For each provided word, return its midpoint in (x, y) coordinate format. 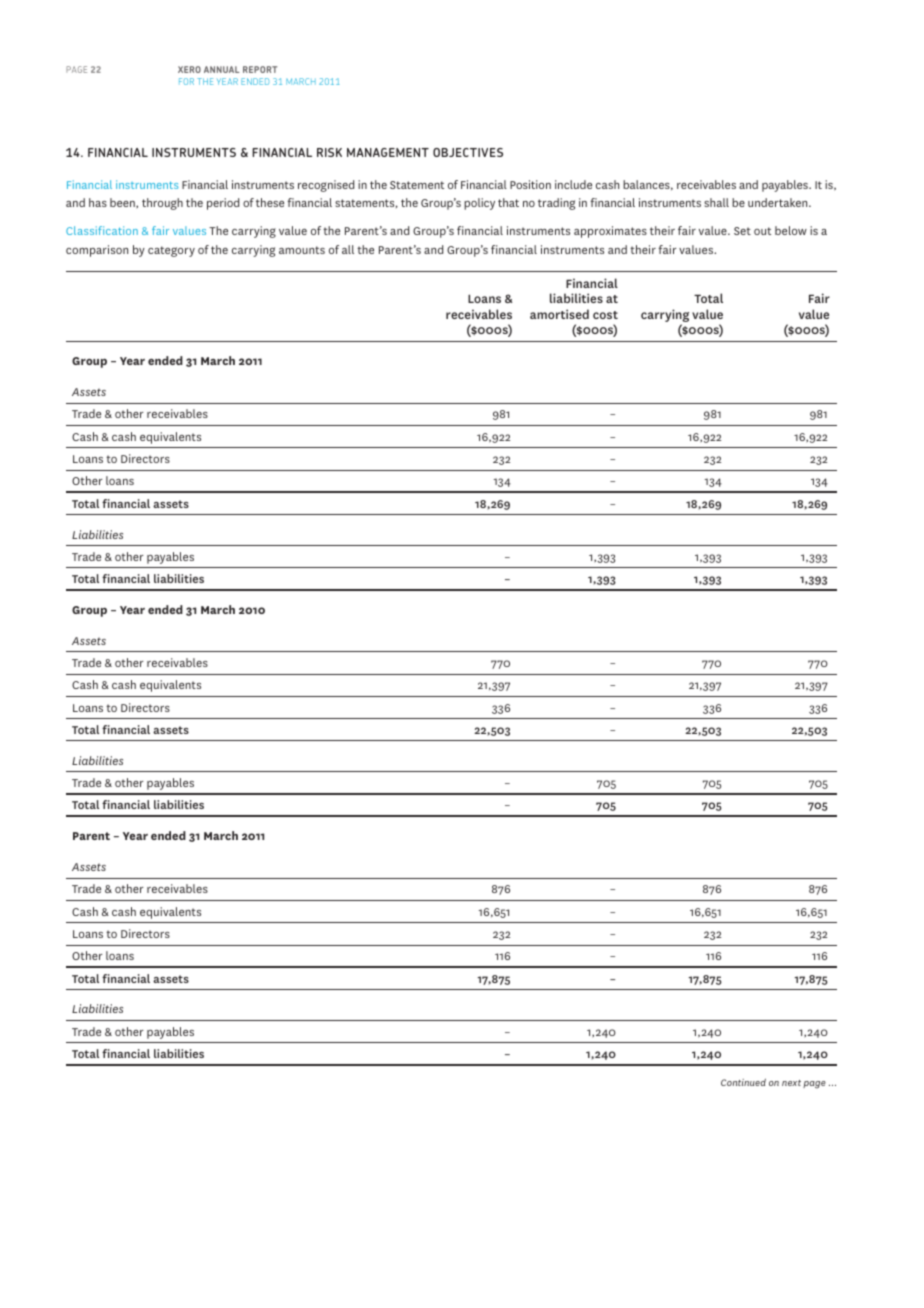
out (762, 231)
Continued (743, 1082)
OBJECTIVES (468, 152)
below (791, 230)
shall (716, 202)
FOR (186, 81)
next (791, 1083)
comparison (97, 251)
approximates (610, 232)
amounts (302, 250)
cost (605, 315)
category (171, 251)
